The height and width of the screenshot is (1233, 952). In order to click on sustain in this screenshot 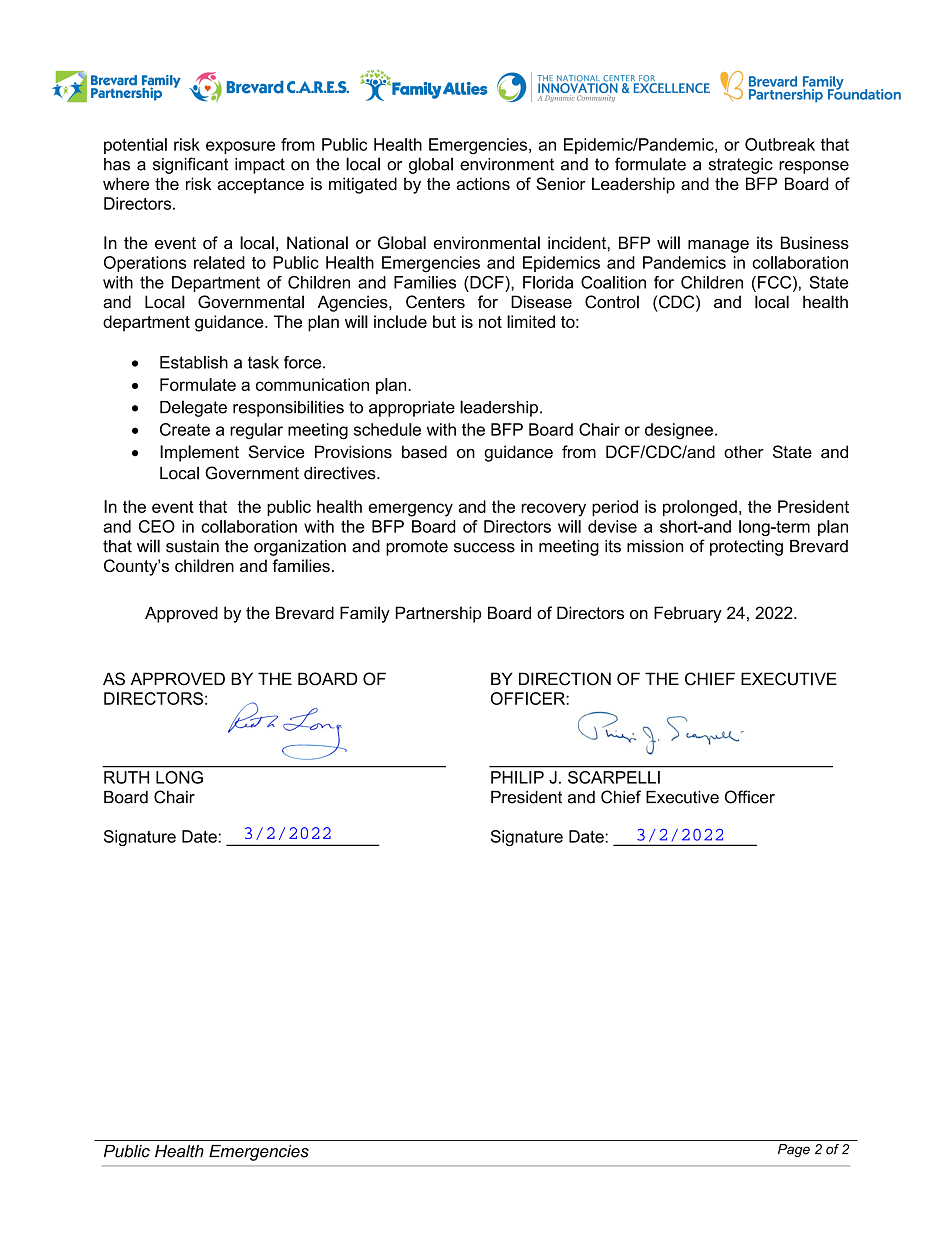, I will do `click(192, 546)`.
